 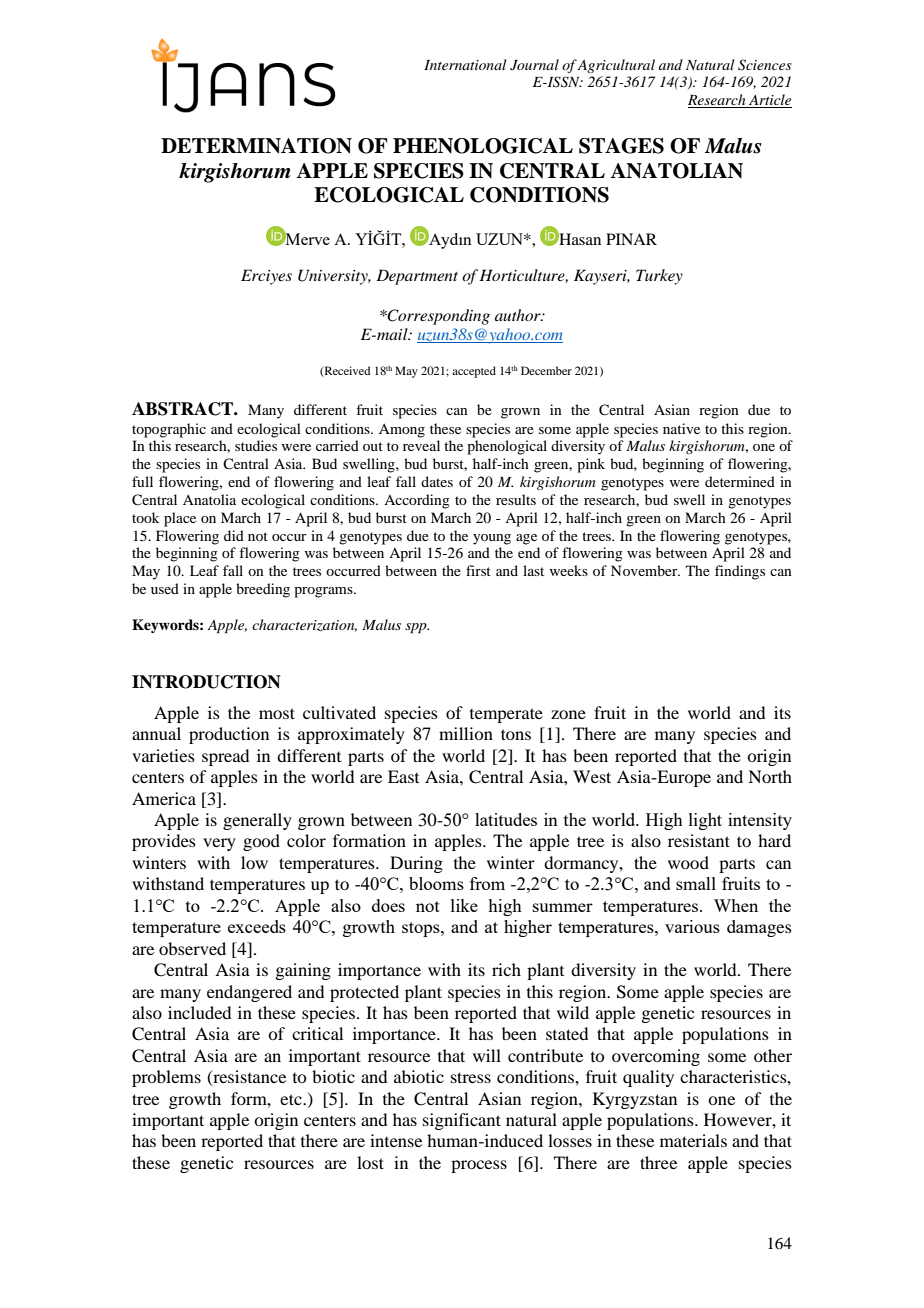 I want to click on Article, so click(x=769, y=101).
